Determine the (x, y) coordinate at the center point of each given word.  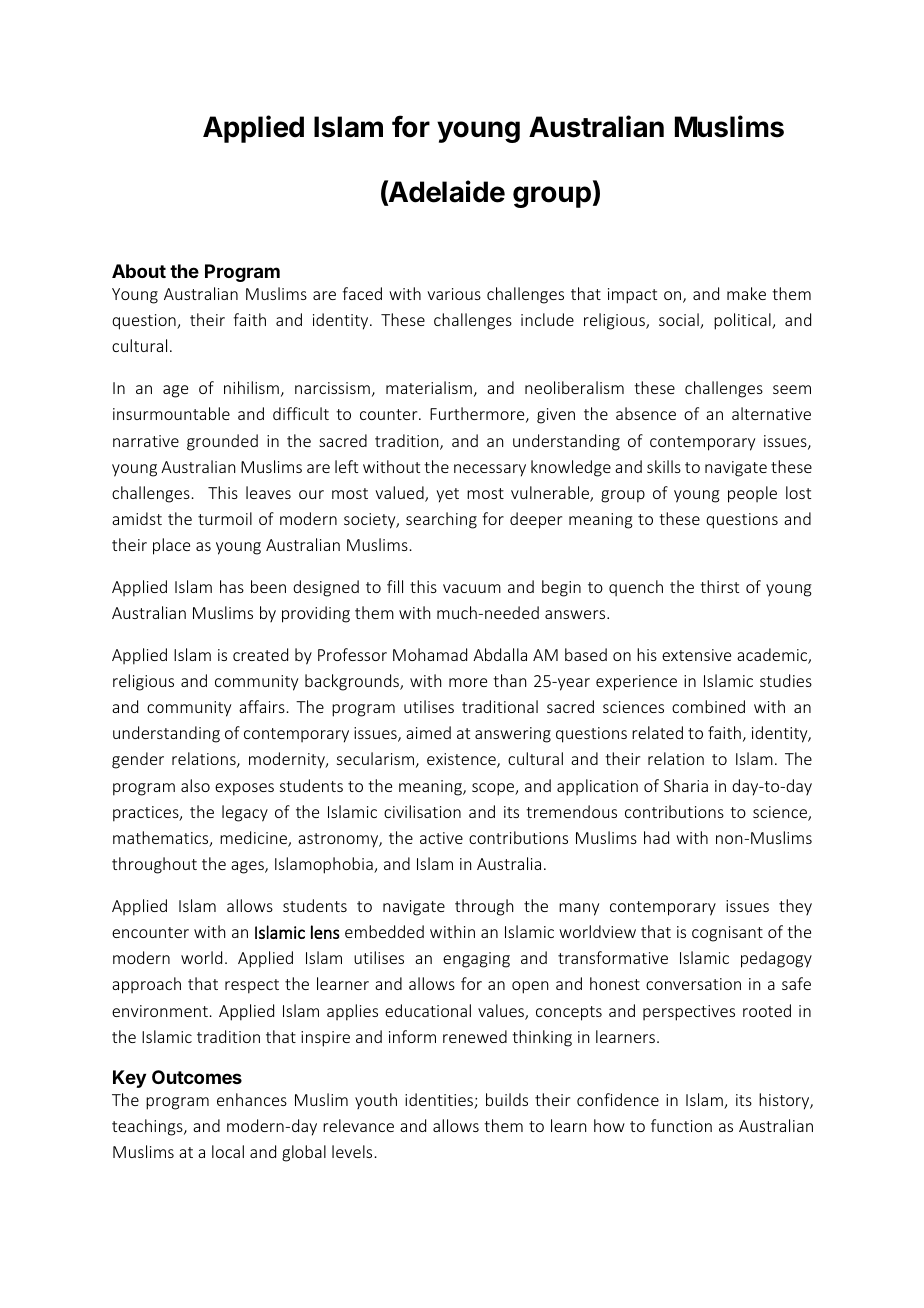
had (656, 837)
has (232, 586)
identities (440, 1101)
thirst (719, 586)
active (441, 838)
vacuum (472, 588)
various (454, 294)
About (139, 271)
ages (248, 867)
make (746, 293)
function (681, 1125)
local (228, 1151)
